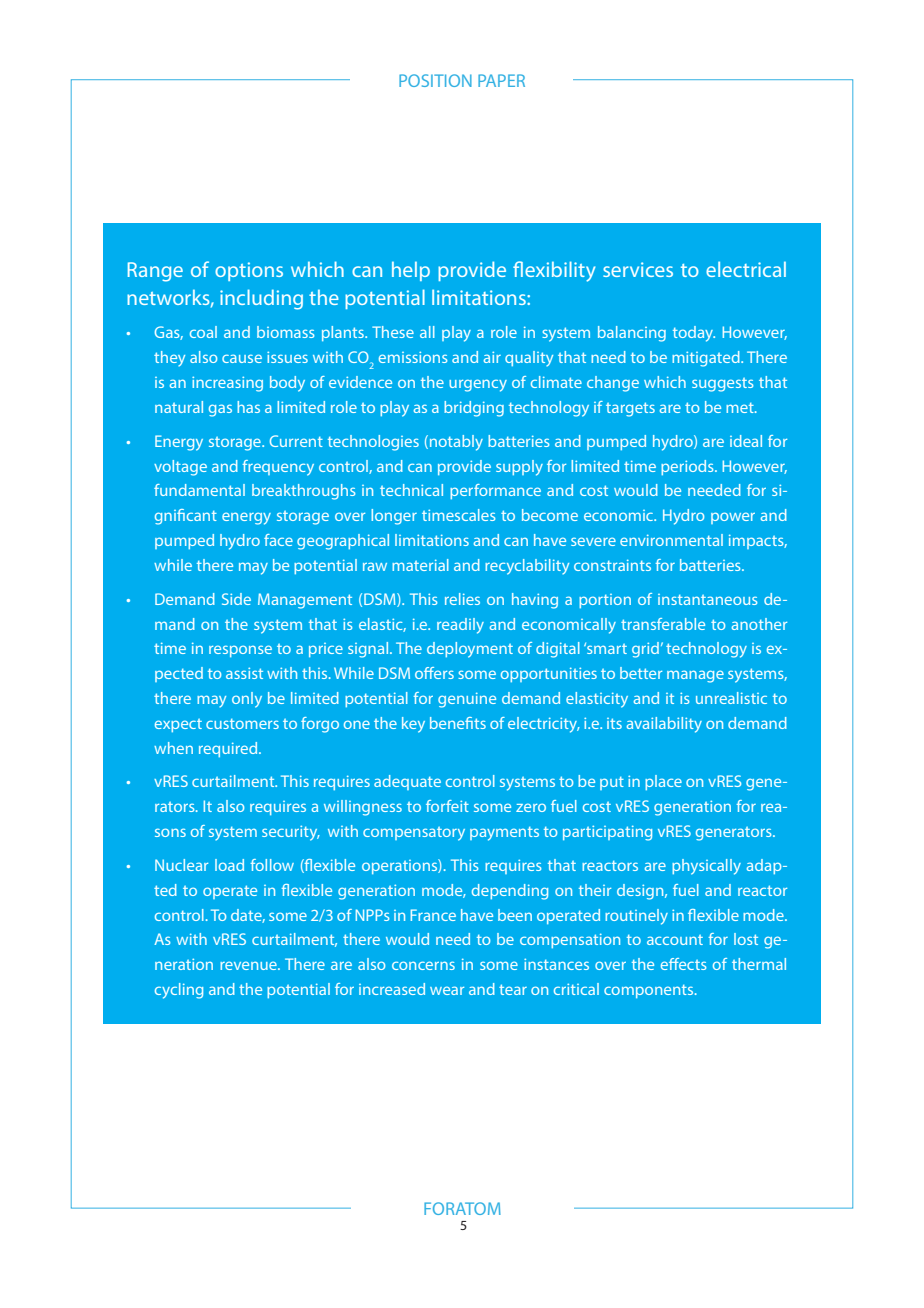 This screenshot has width=924, height=1308. I want to click on PAPER, so click(501, 80).
